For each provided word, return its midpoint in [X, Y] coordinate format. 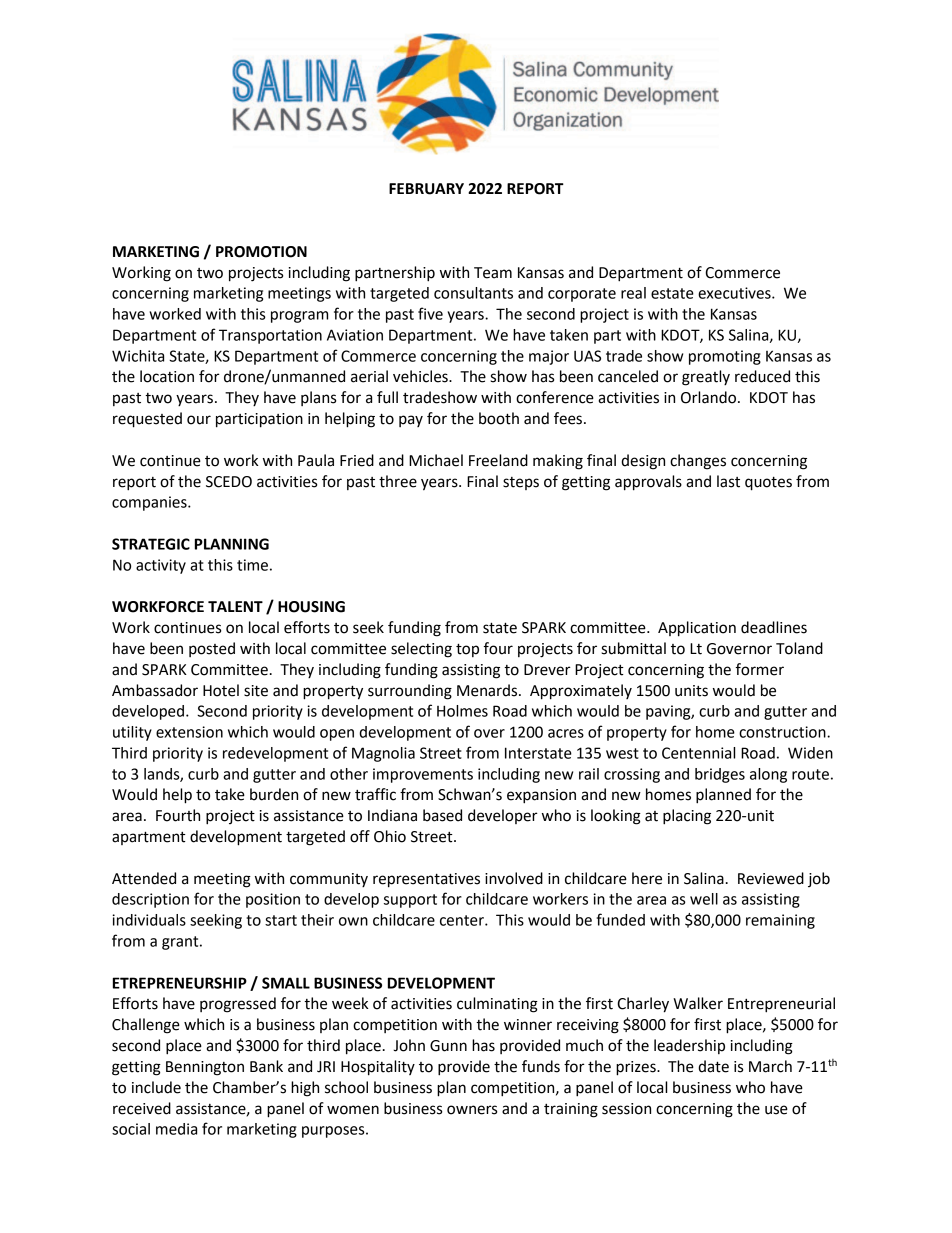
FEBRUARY [426, 189]
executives [735, 293]
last [728, 481]
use [776, 1110]
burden [274, 794]
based [442, 815]
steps [521, 483]
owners [472, 1110]
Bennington [205, 1068]
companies [150, 503]
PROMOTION [261, 252]
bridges [720, 775]
